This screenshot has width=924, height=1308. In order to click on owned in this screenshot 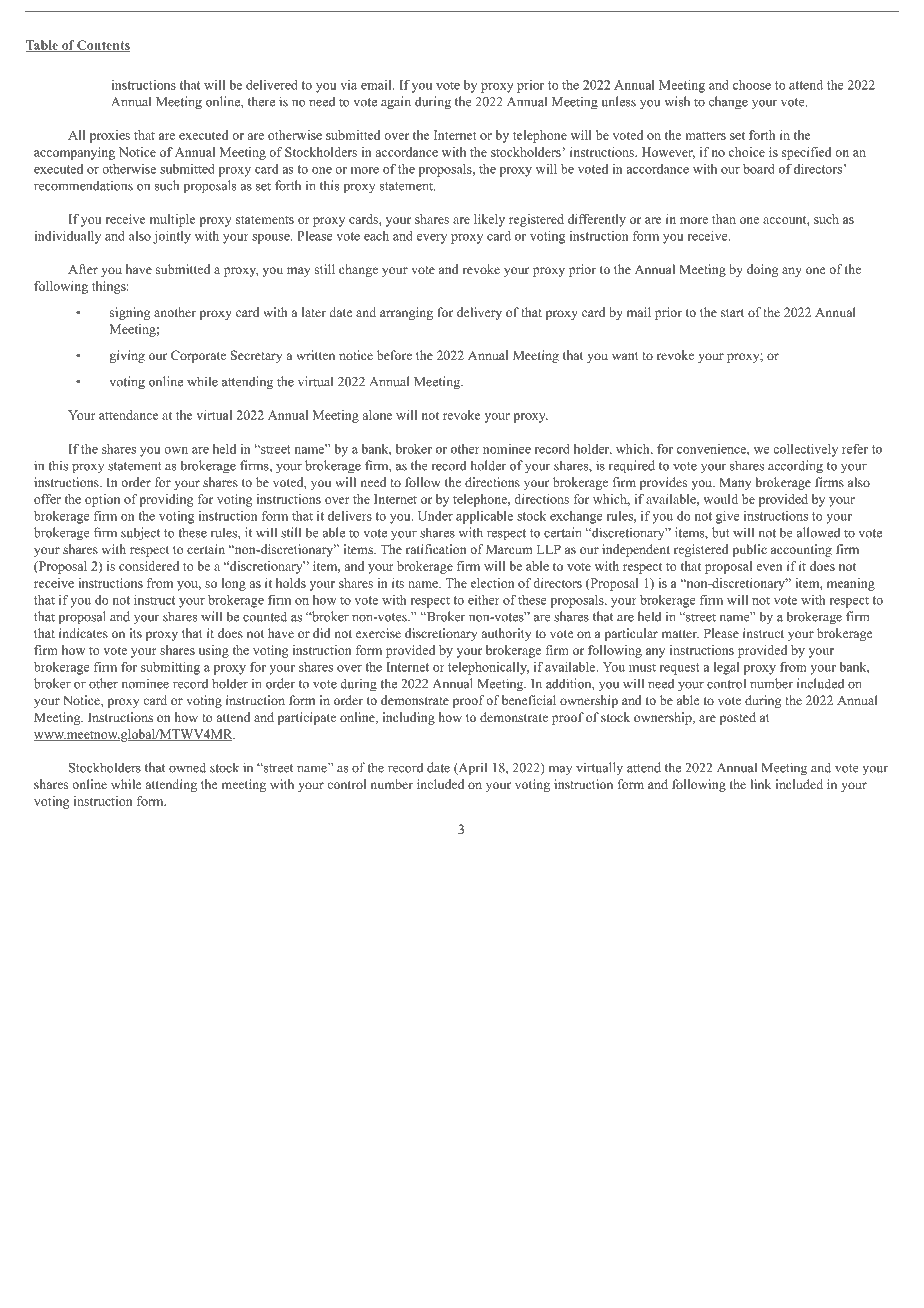, I will do `click(187, 767)`.
